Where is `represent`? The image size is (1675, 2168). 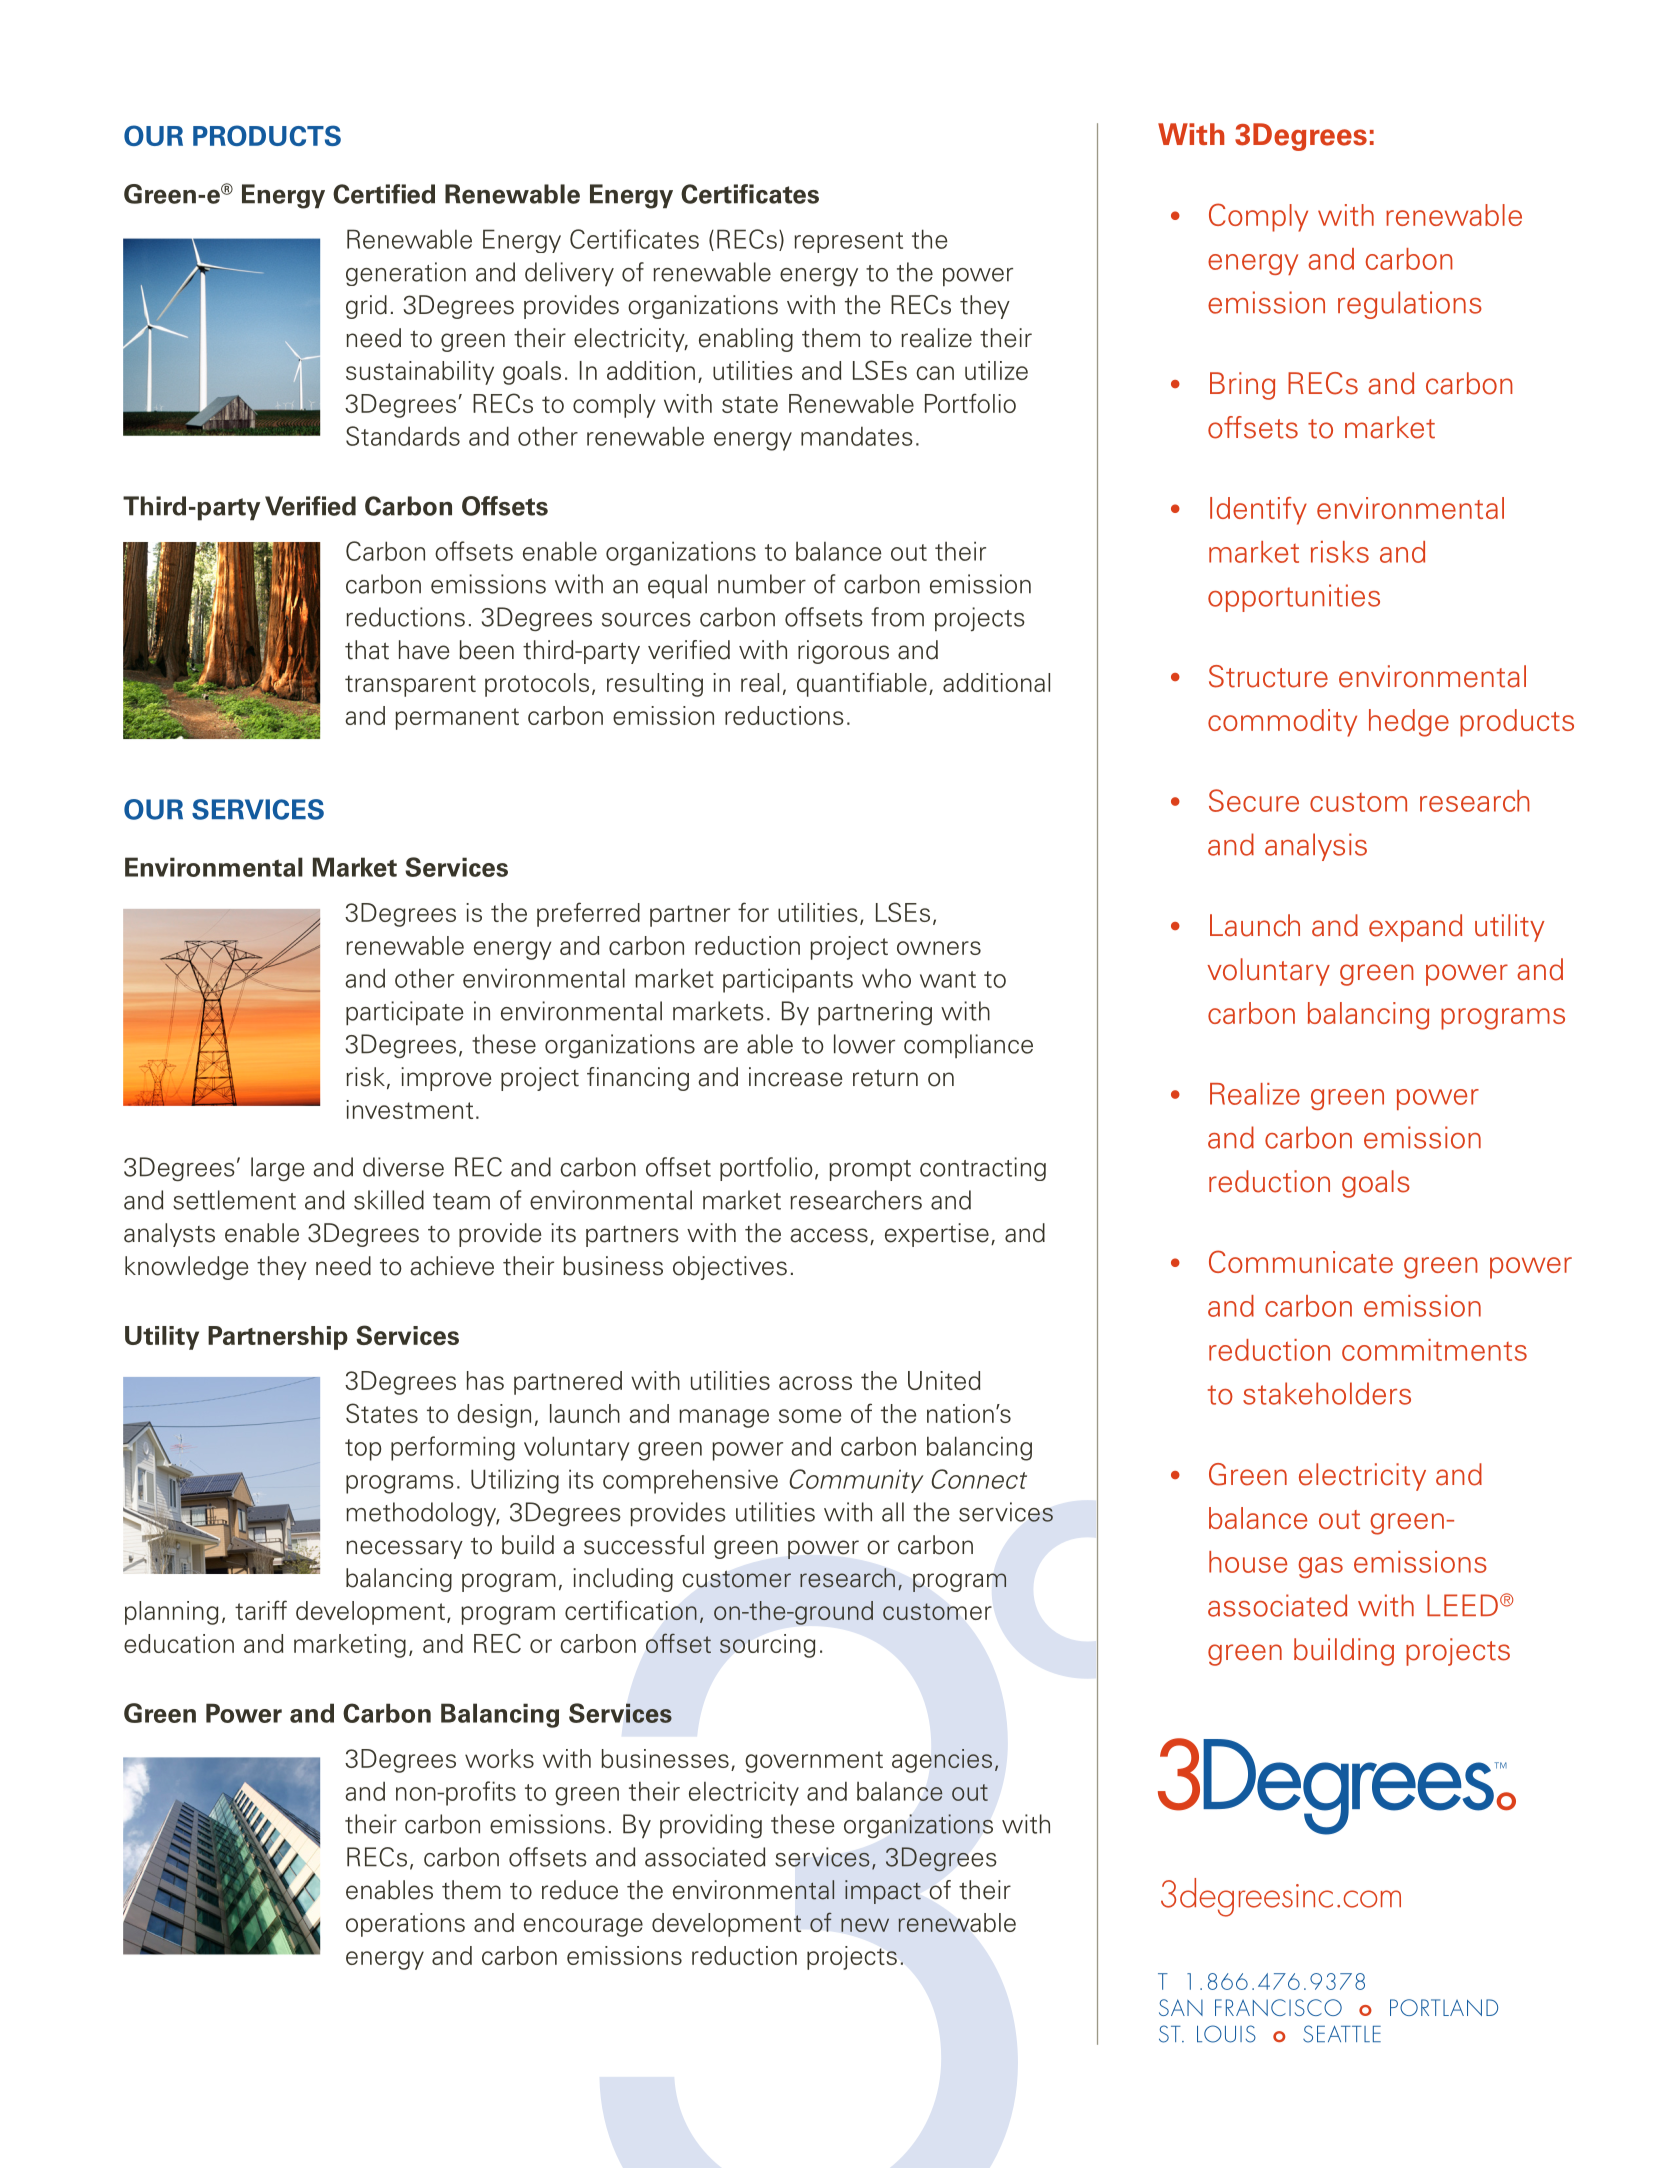
represent is located at coordinates (848, 242).
